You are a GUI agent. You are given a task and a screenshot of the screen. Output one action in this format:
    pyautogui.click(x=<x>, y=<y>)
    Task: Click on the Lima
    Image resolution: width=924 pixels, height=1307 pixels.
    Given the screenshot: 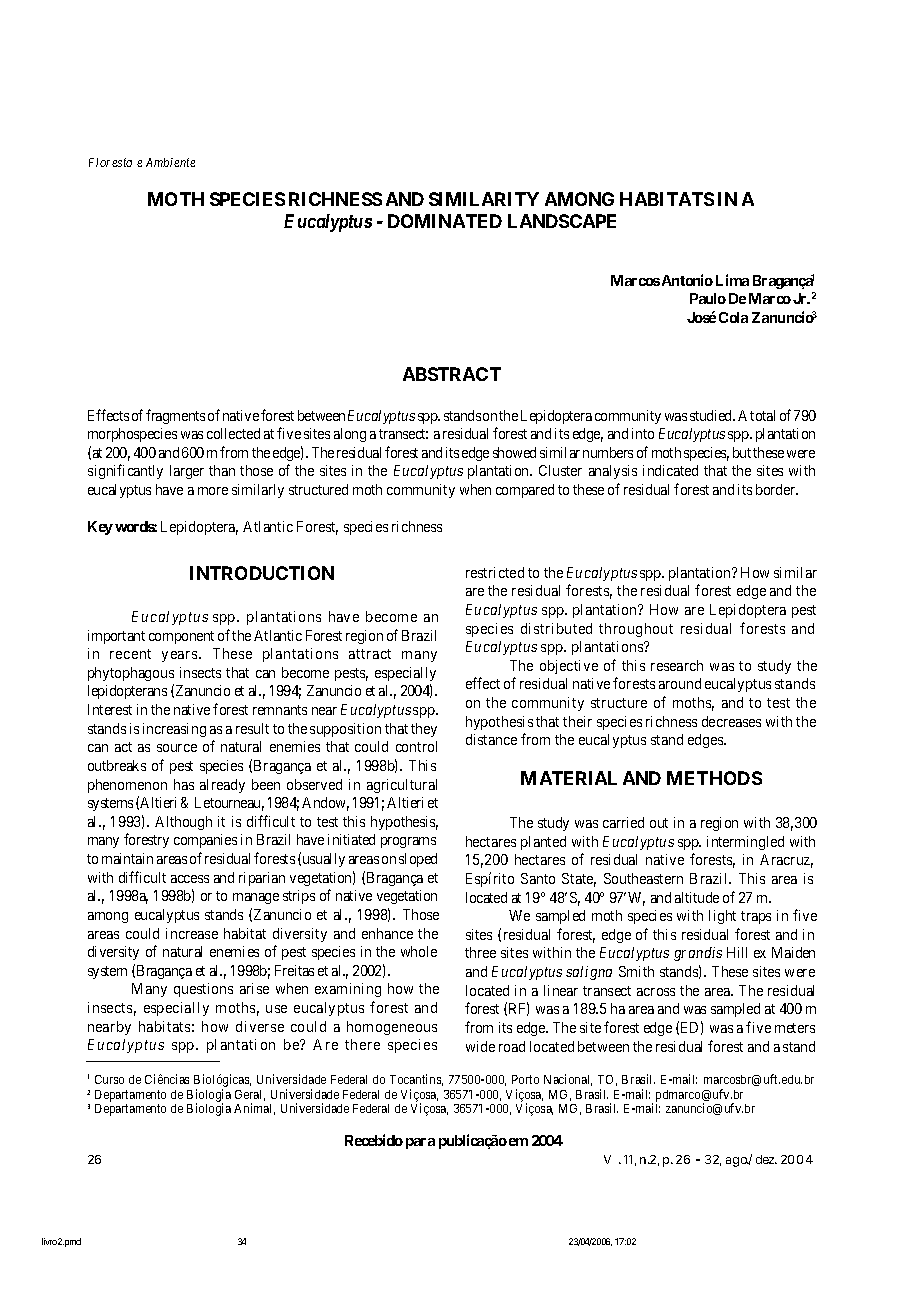 What is the action you would take?
    pyautogui.click(x=732, y=280)
